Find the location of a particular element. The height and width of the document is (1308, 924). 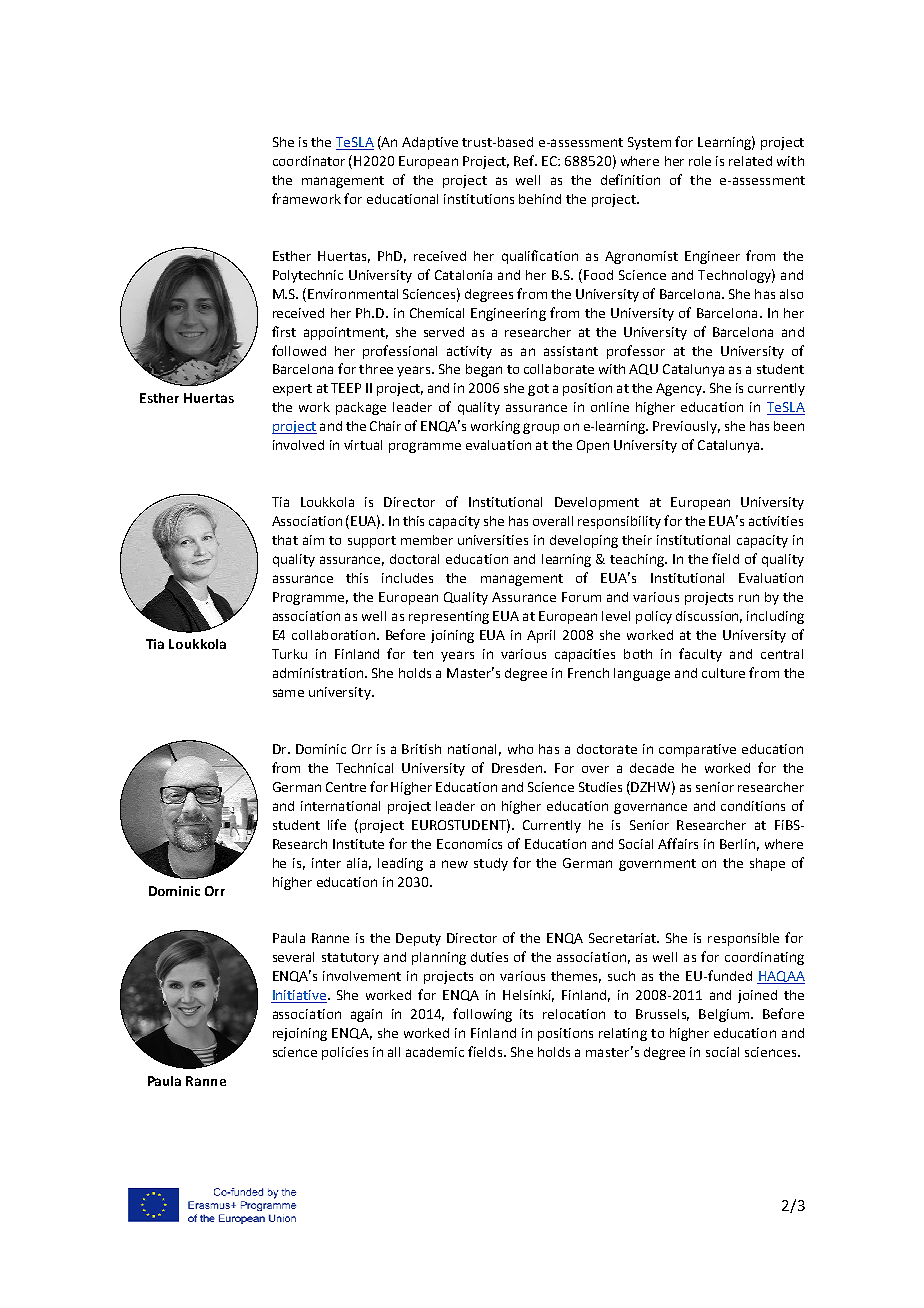

coordinator is located at coordinates (309, 161).
